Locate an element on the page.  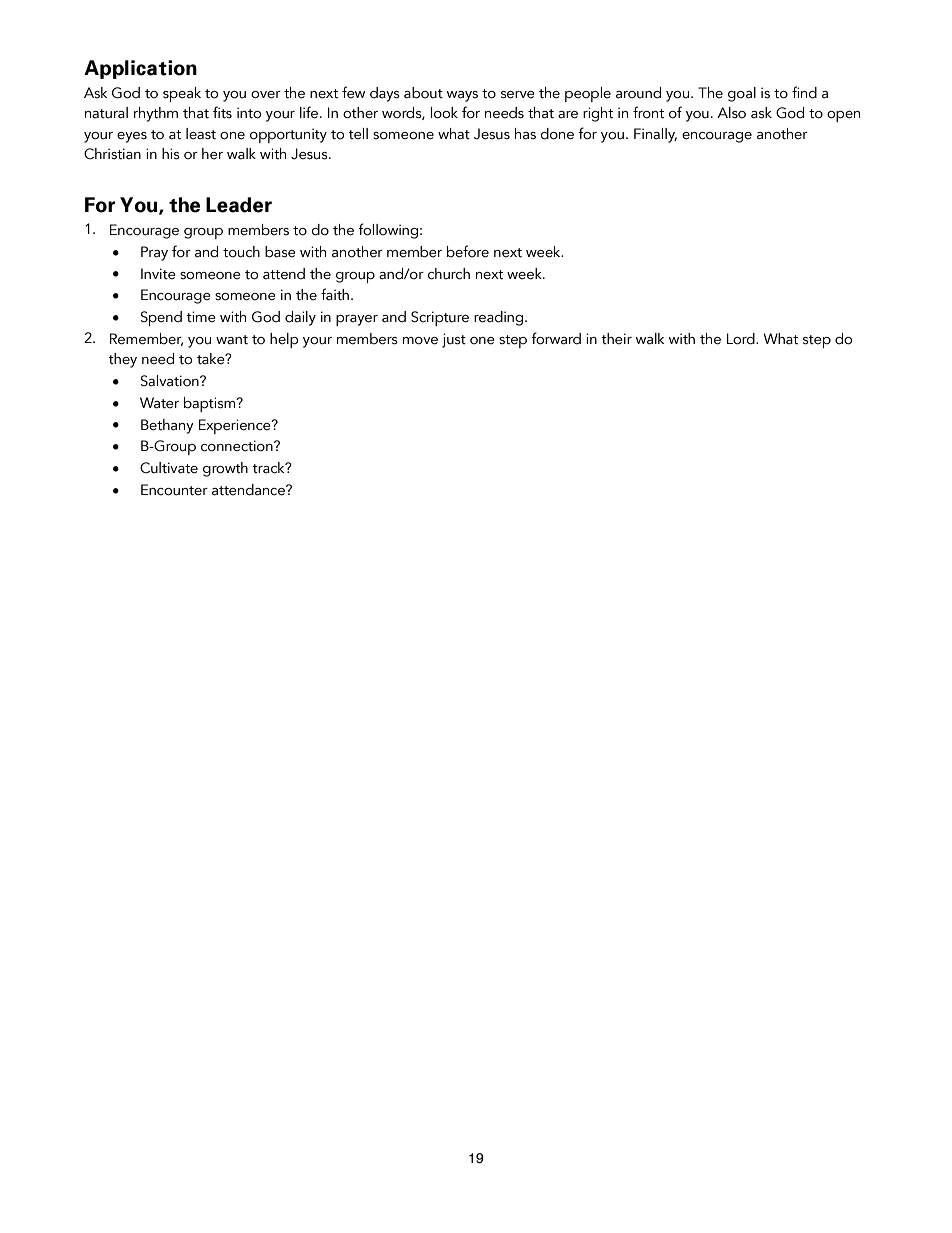
before is located at coordinates (468, 251).
